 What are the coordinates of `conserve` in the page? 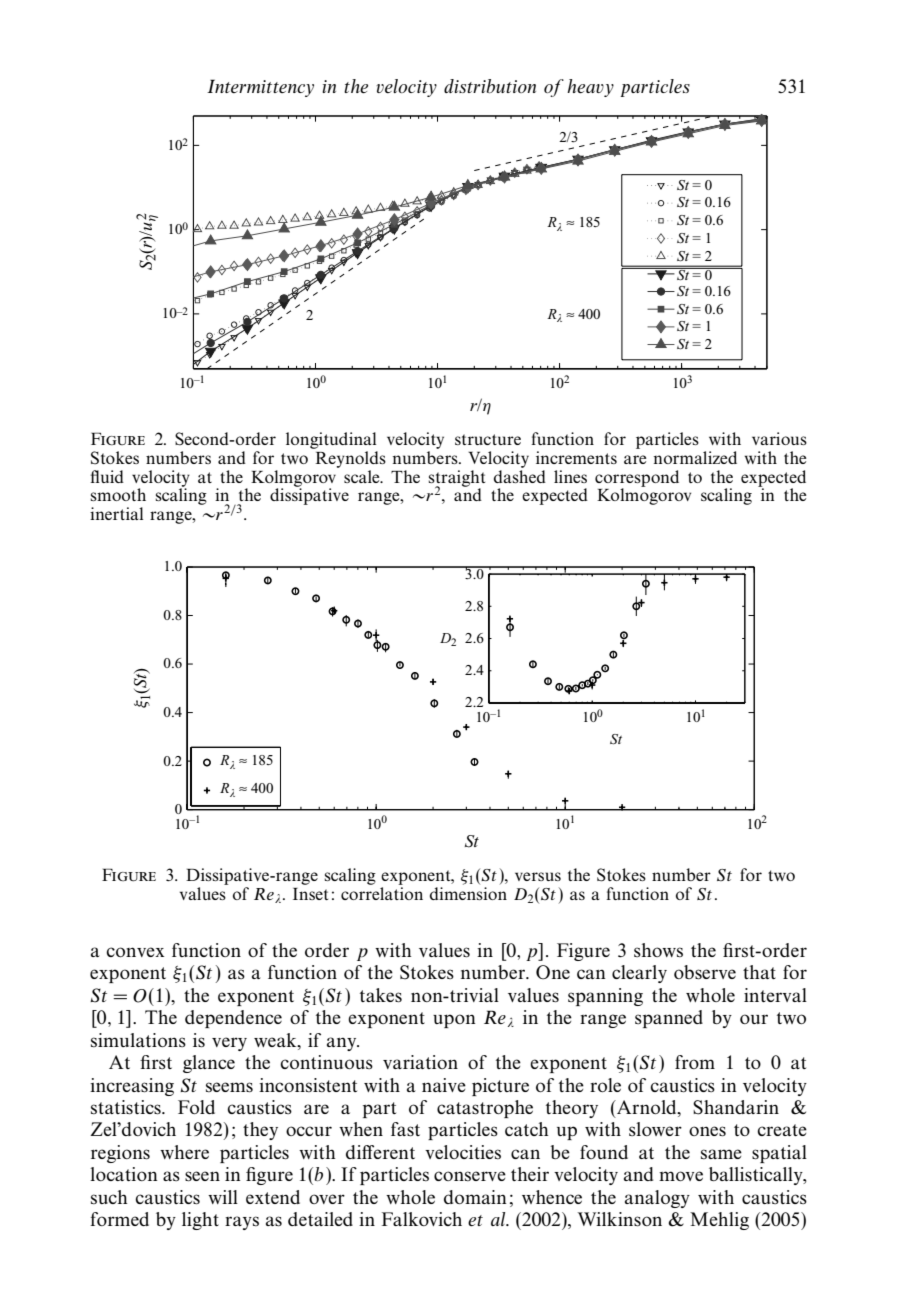 It's located at (470, 1176).
